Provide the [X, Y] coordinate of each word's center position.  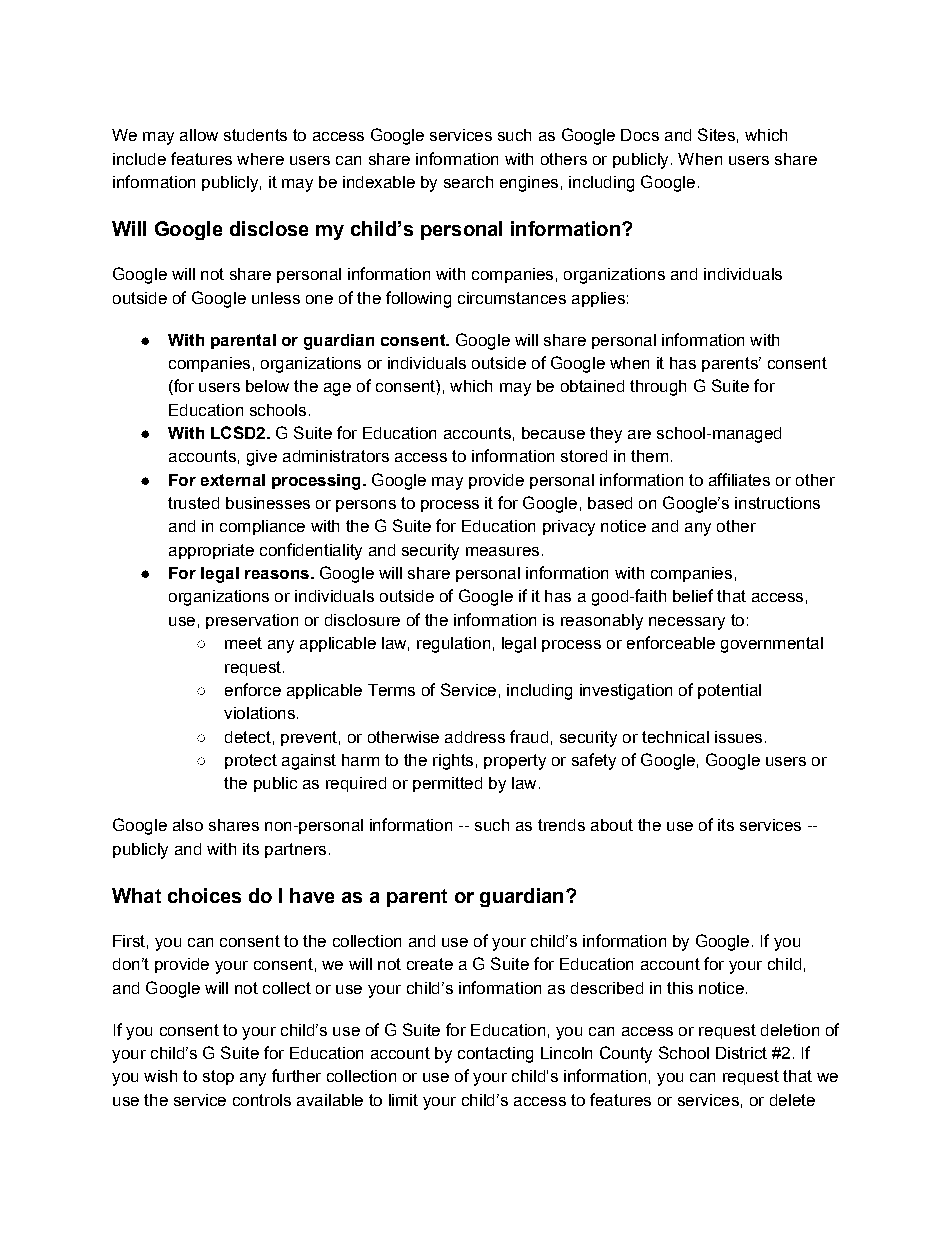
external [233, 480]
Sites [716, 134]
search [468, 182]
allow [199, 135]
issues [738, 737]
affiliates [739, 479]
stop [218, 1077]
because [553, 433]
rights [453, 762]
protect [251, 761]
